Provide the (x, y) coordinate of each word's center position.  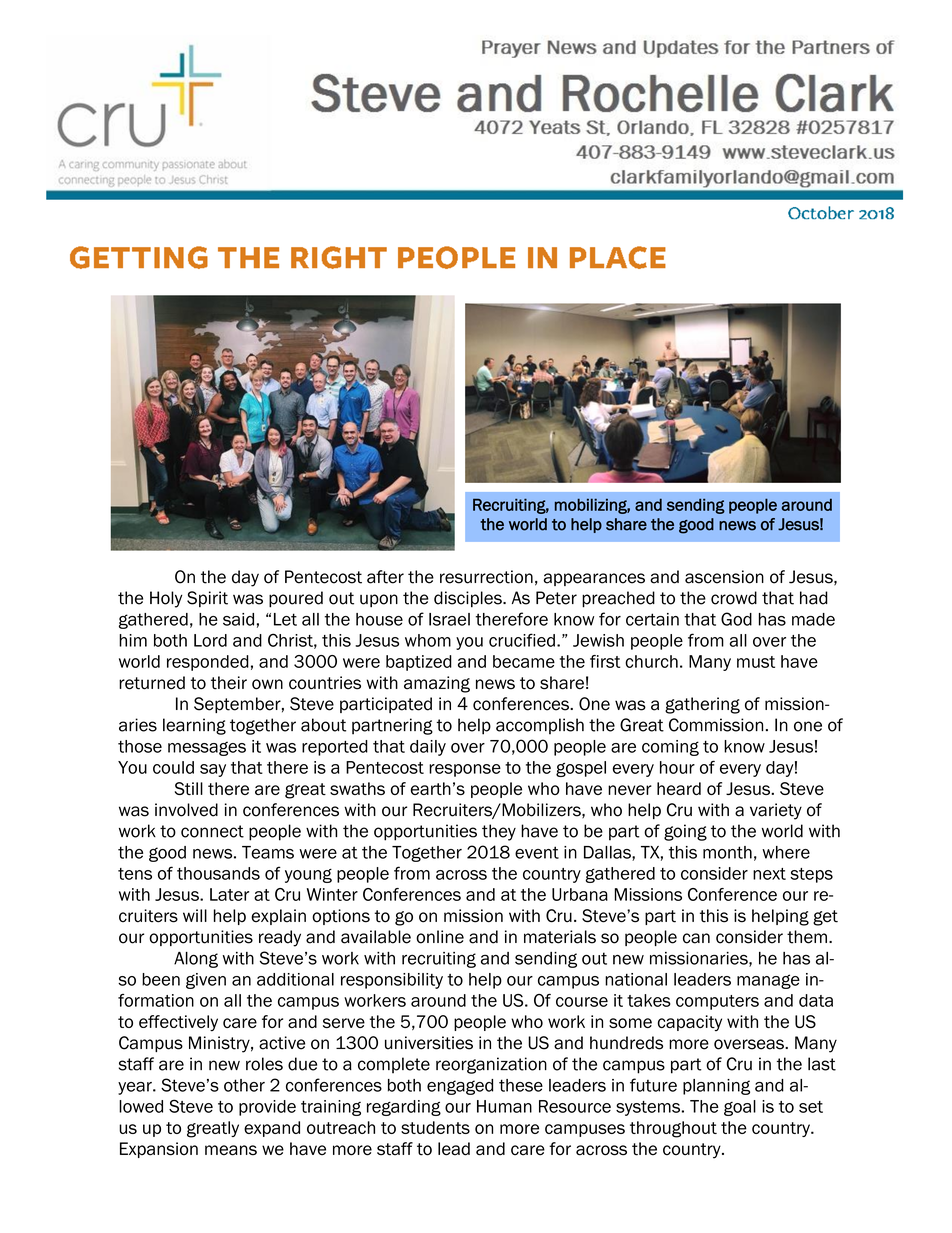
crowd (734, 598)
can (696, 938)
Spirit (207, 599)
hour (677, 767)
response (465, 770)
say (213, 770)
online (440, 937)
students (435, 1127)
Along (196, 960)
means (231, 1150)
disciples (469, 599)
